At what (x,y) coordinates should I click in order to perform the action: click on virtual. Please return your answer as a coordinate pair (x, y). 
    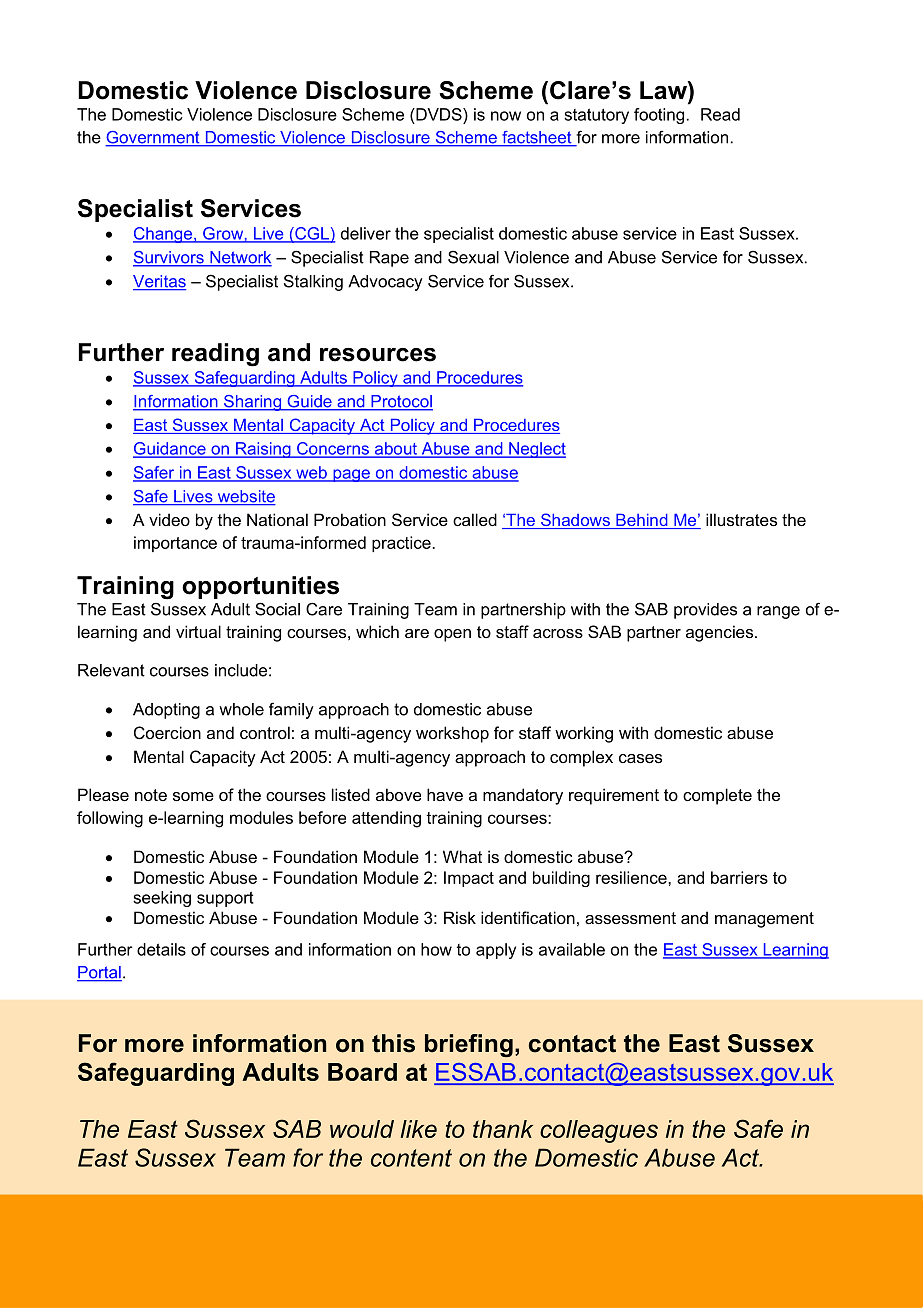
    Looking at the image, I should click on (198, 631).
